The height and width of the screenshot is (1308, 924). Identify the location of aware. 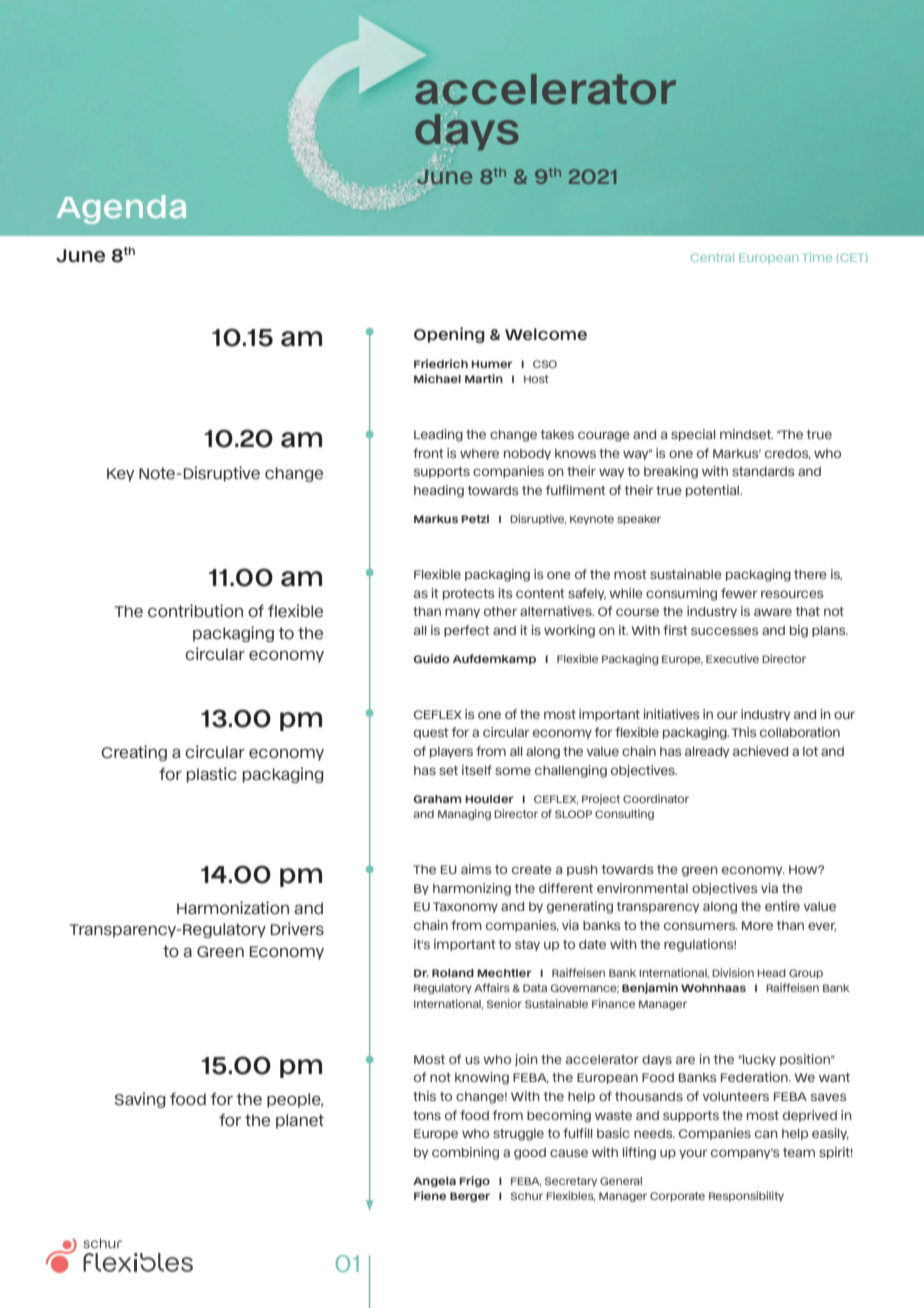
(773, 612).
